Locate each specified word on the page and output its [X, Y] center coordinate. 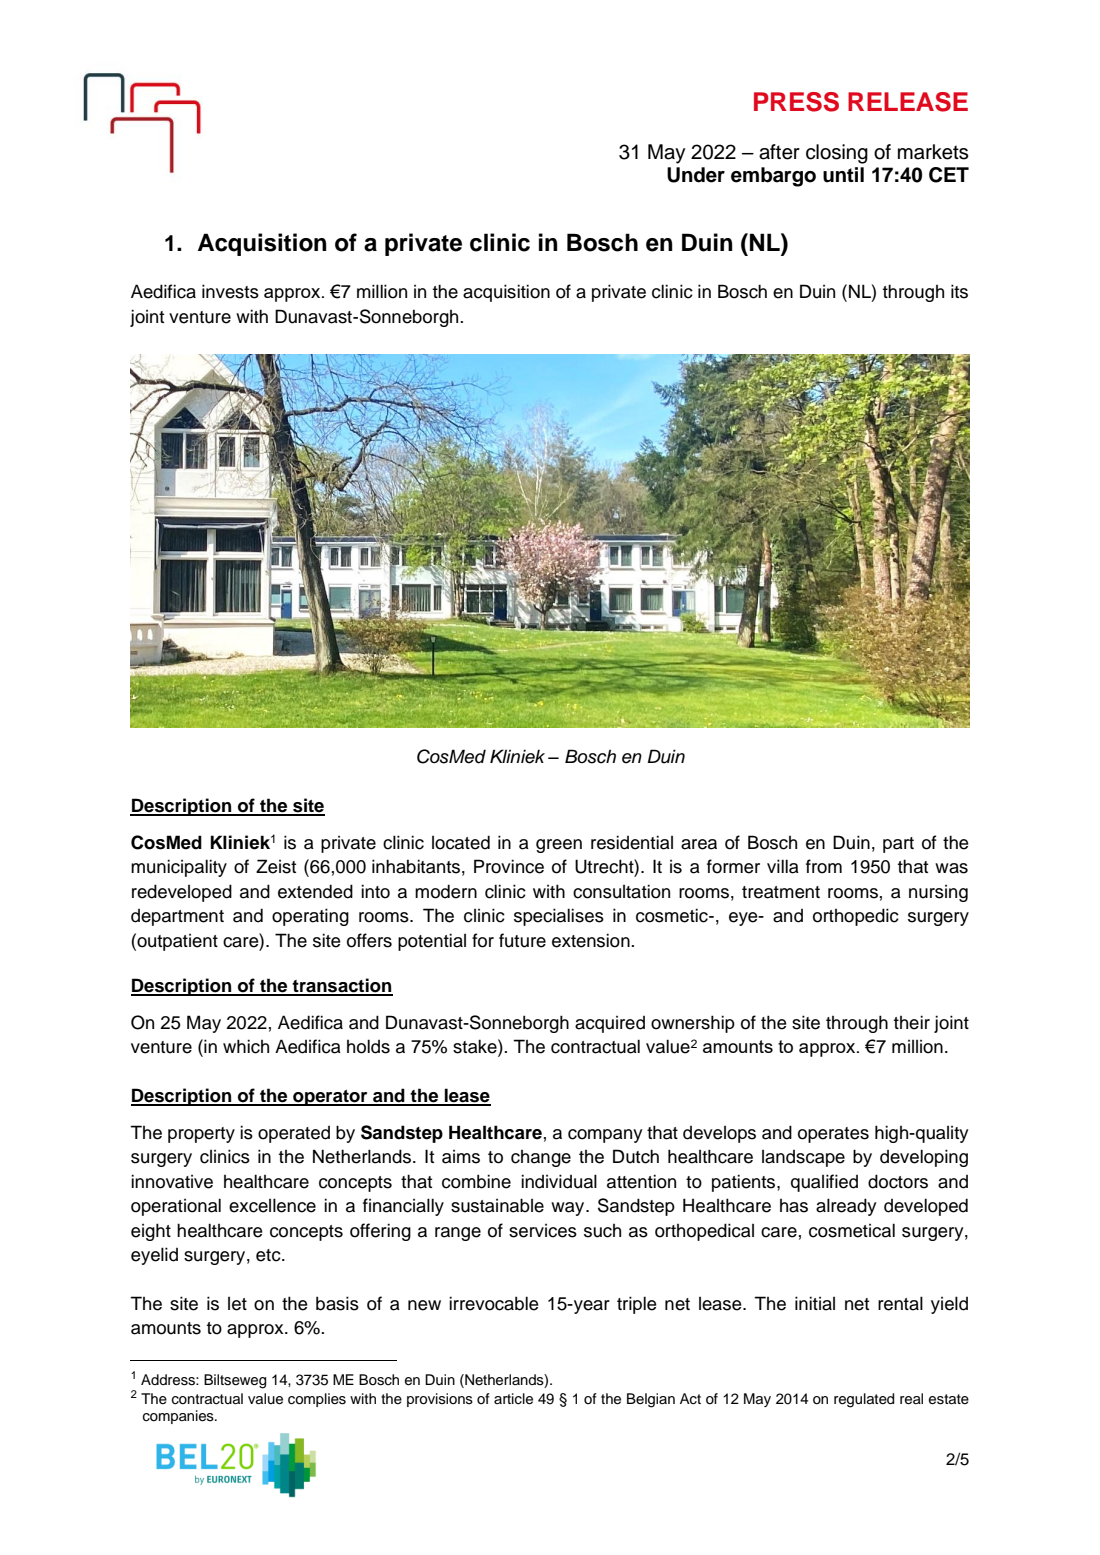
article [513, 1399]
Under [696, 175]
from [824, 866]
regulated [864, 1400]
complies [317, 1400]
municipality [179, 868]
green [559, 846]
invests [230, 291]
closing [837, 154]
